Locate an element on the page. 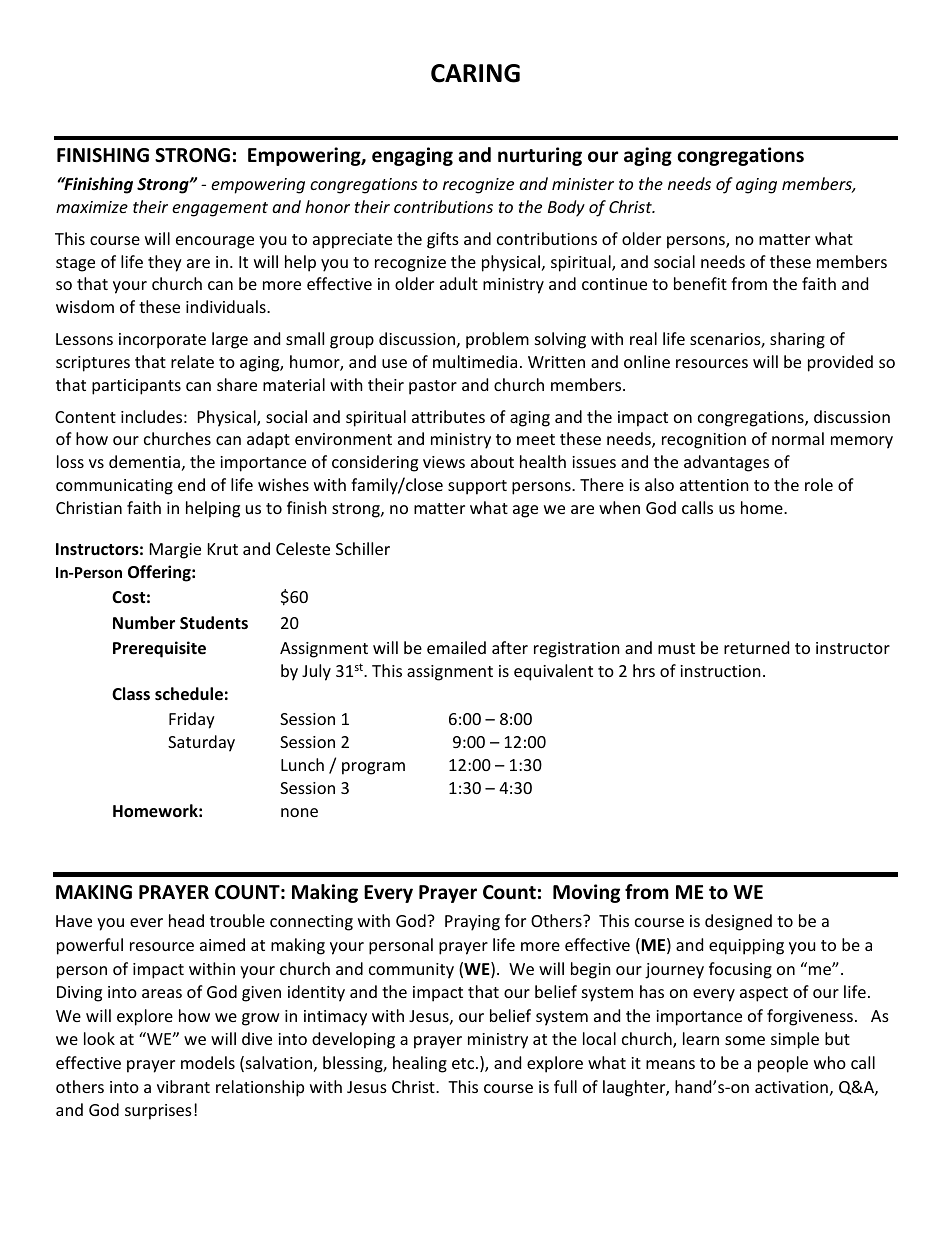 The width and height of the document is (952, 1233). engagement is located at coordinates (220, 209).
